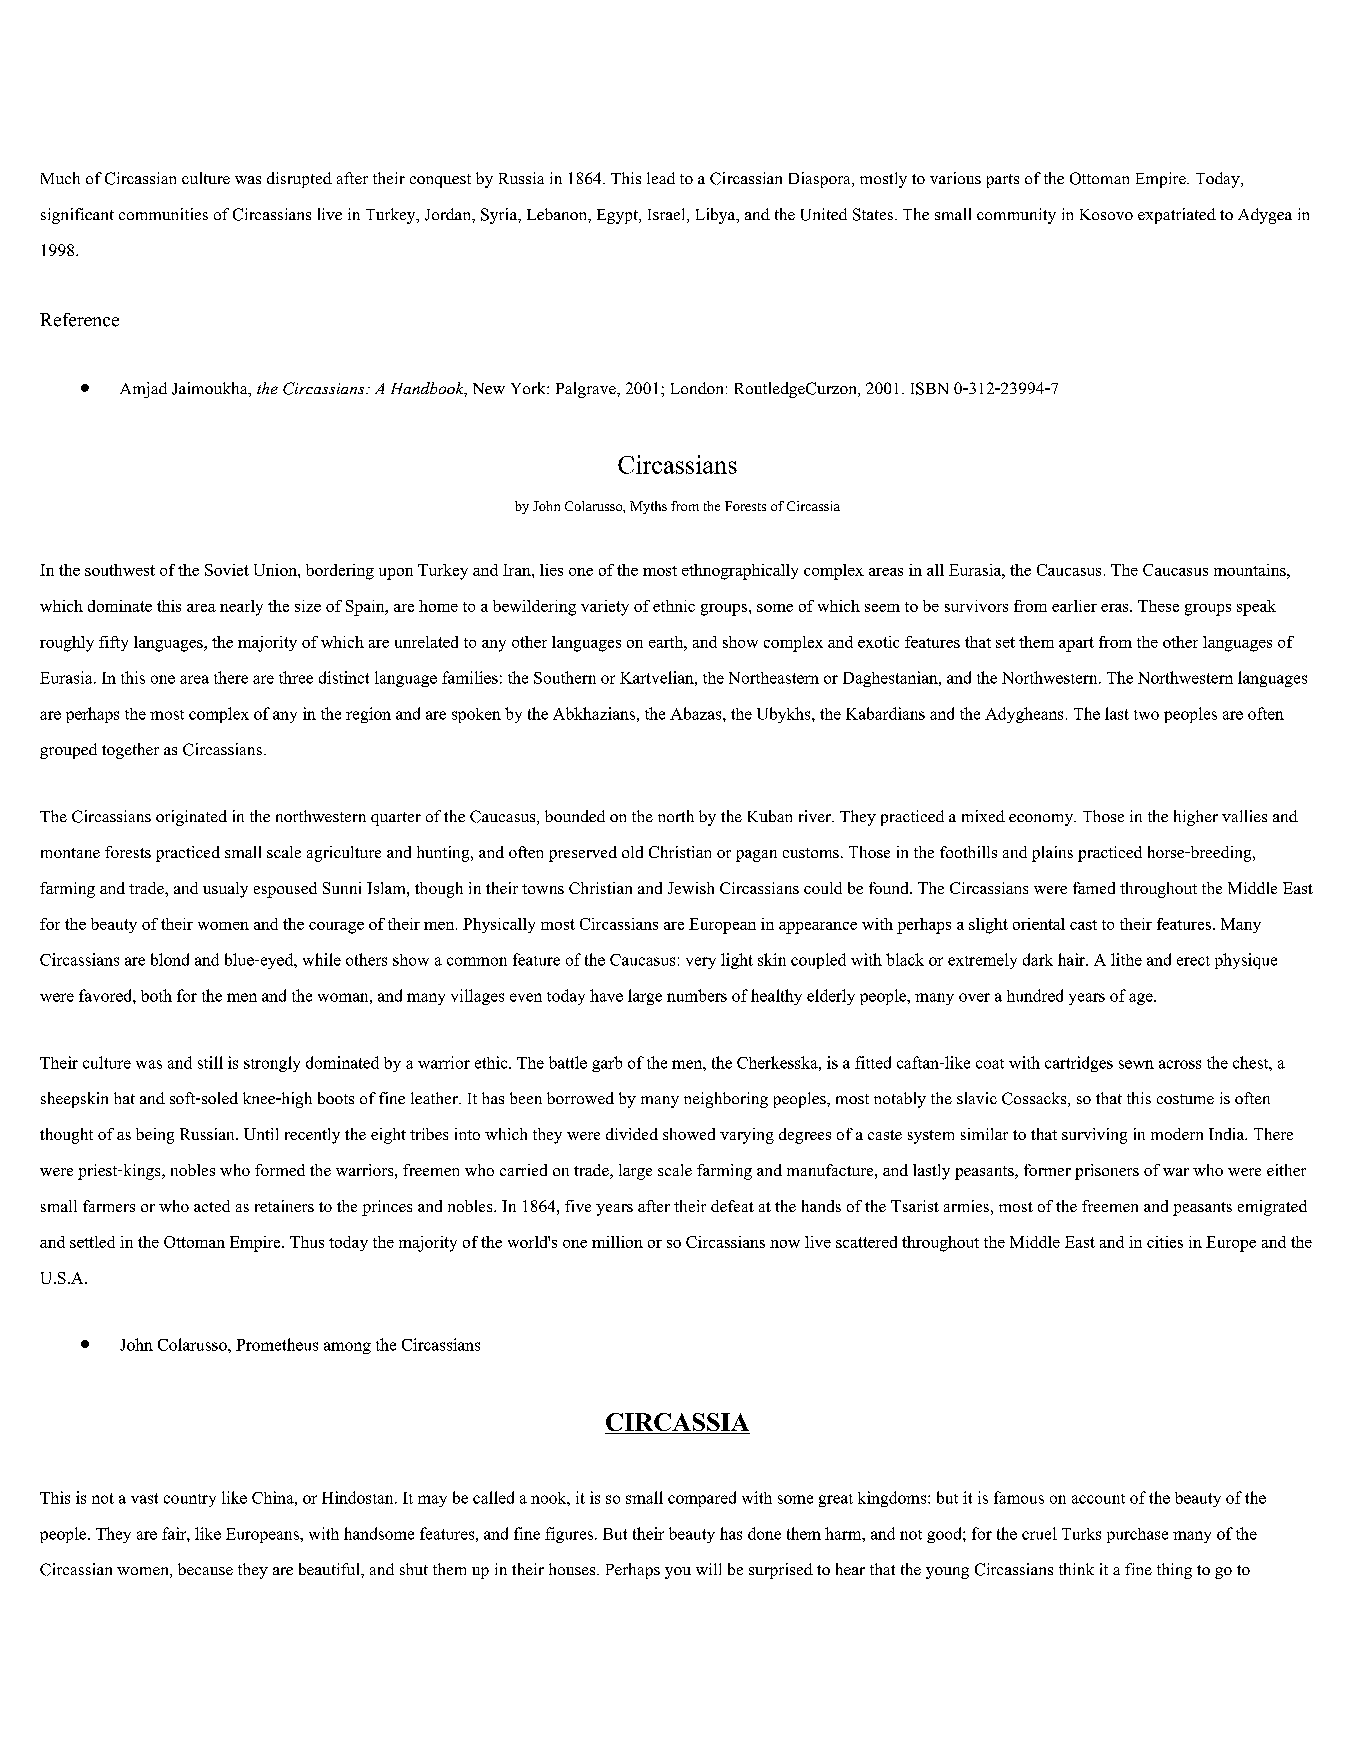 Image resolution: width=1355 pixels, height=1753 pixels. I want to click on prisoners, so click(1107, 1172).
